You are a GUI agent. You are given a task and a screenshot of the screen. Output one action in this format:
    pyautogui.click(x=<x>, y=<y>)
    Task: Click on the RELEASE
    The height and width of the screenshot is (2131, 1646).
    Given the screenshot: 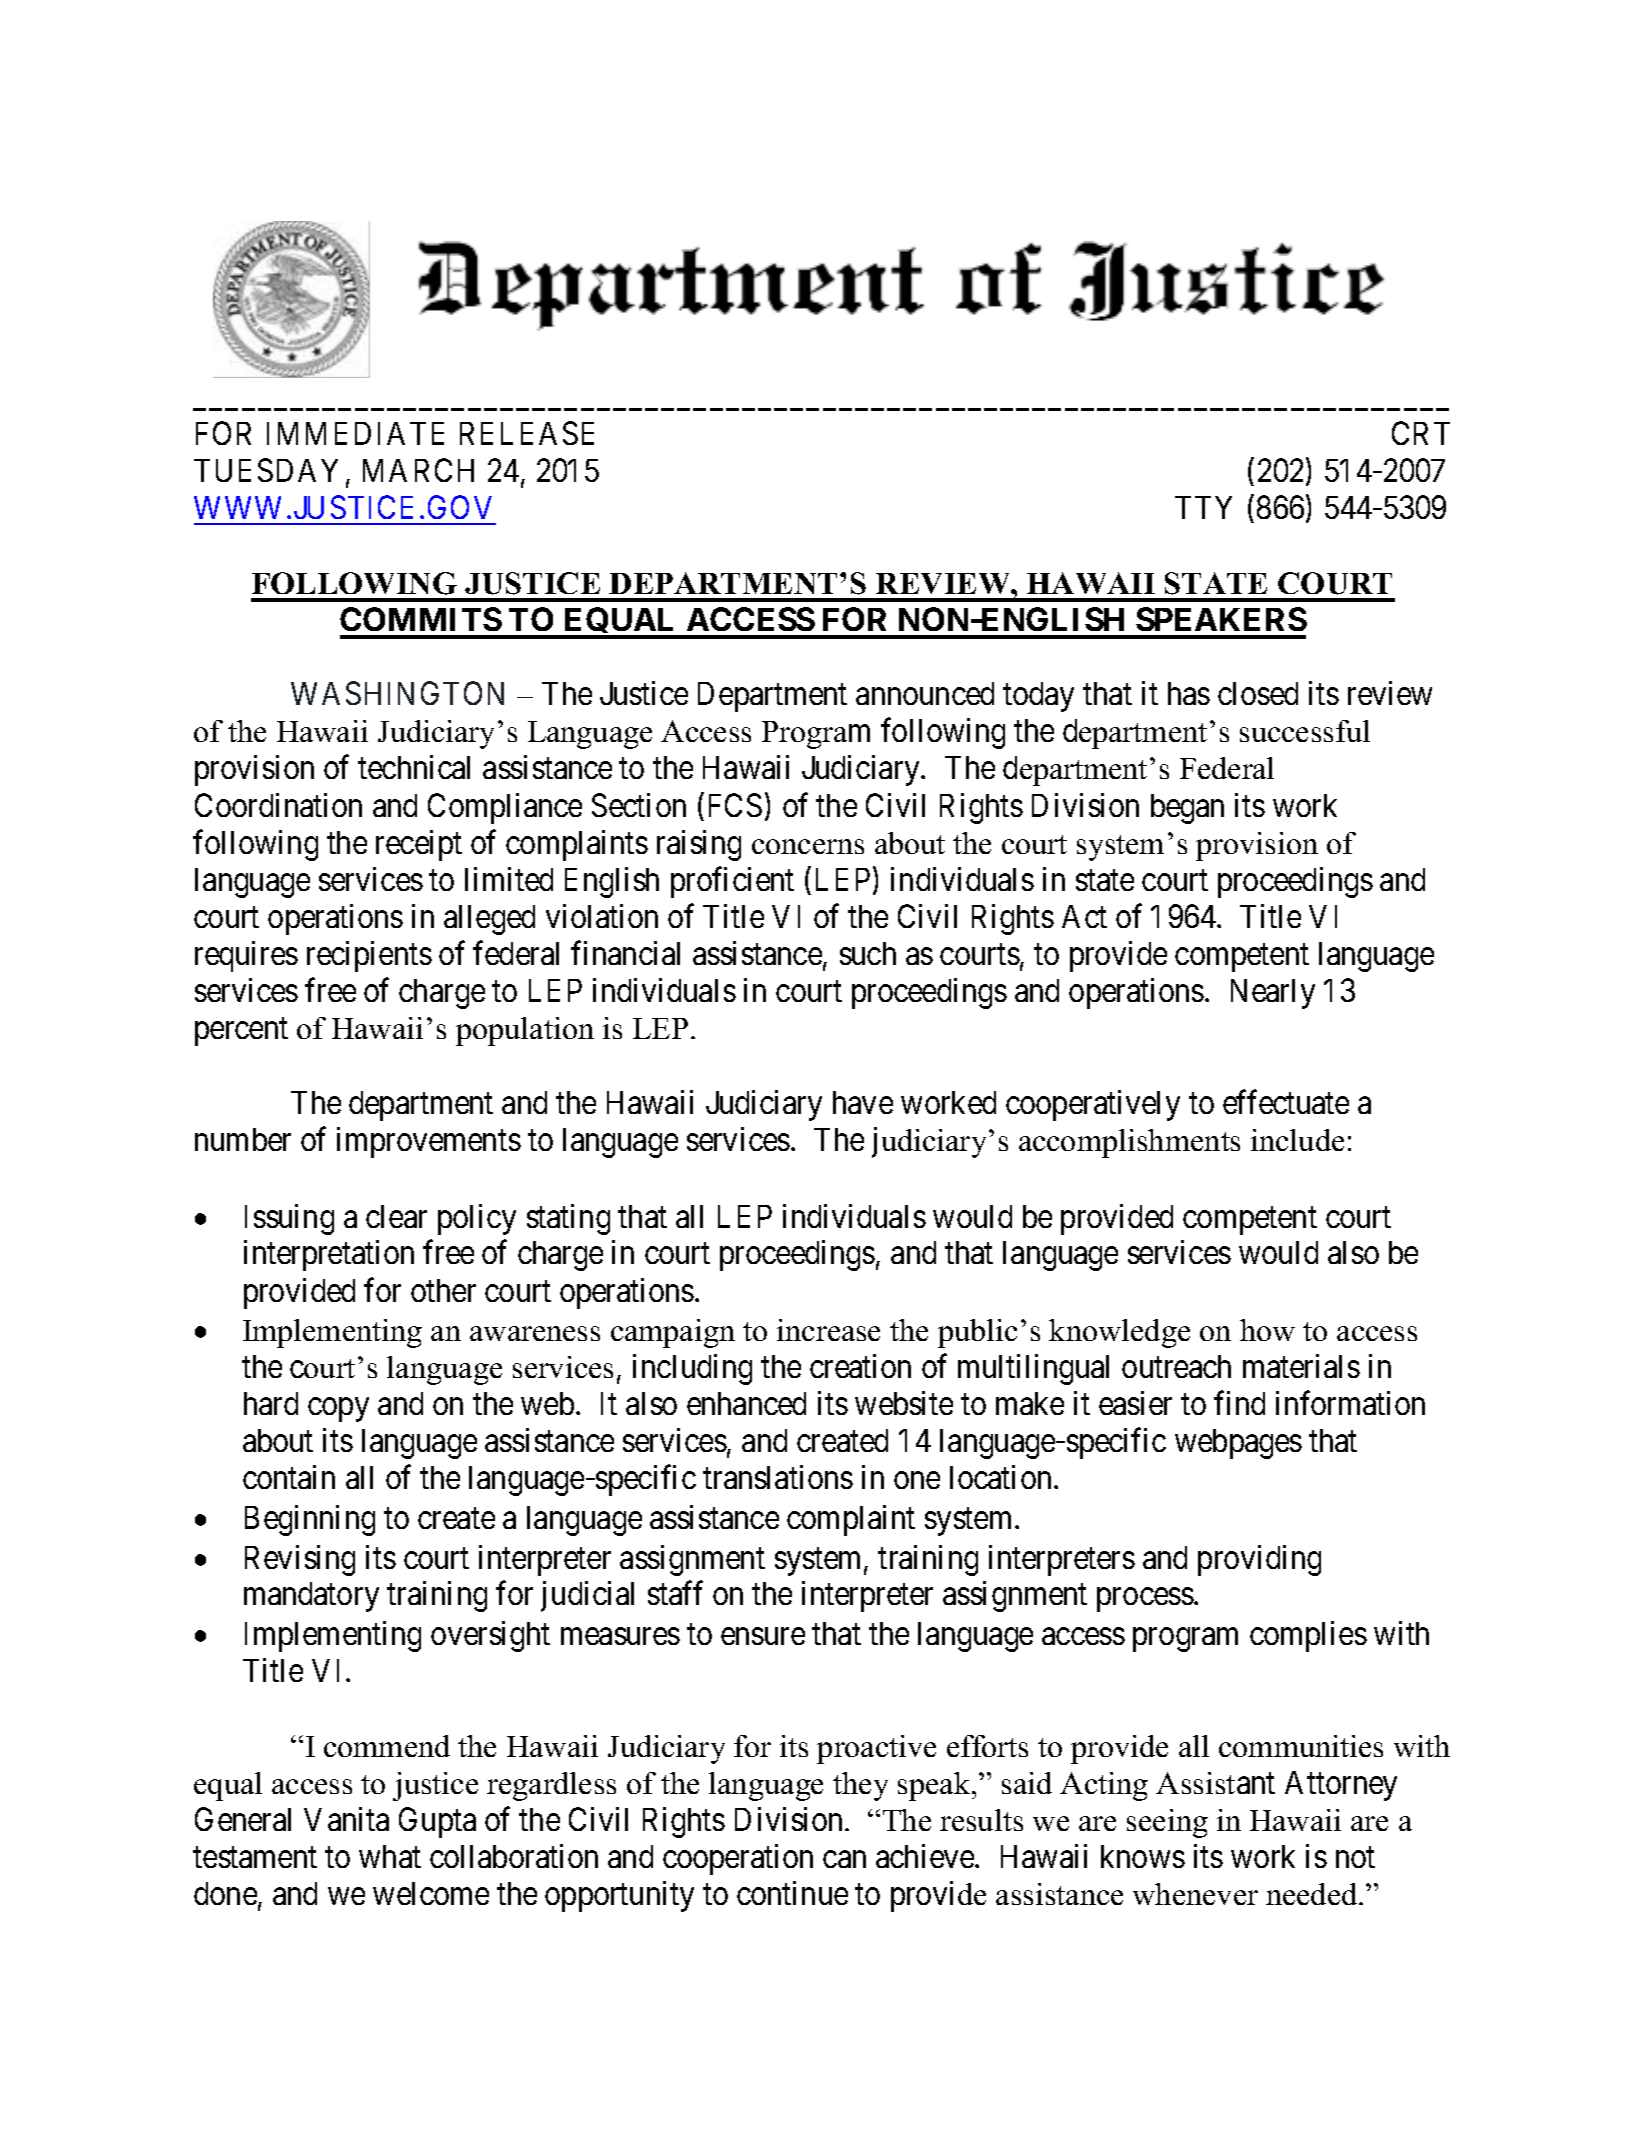 What is the action you would take?
    pyautogui.click(x=527, y=433)
